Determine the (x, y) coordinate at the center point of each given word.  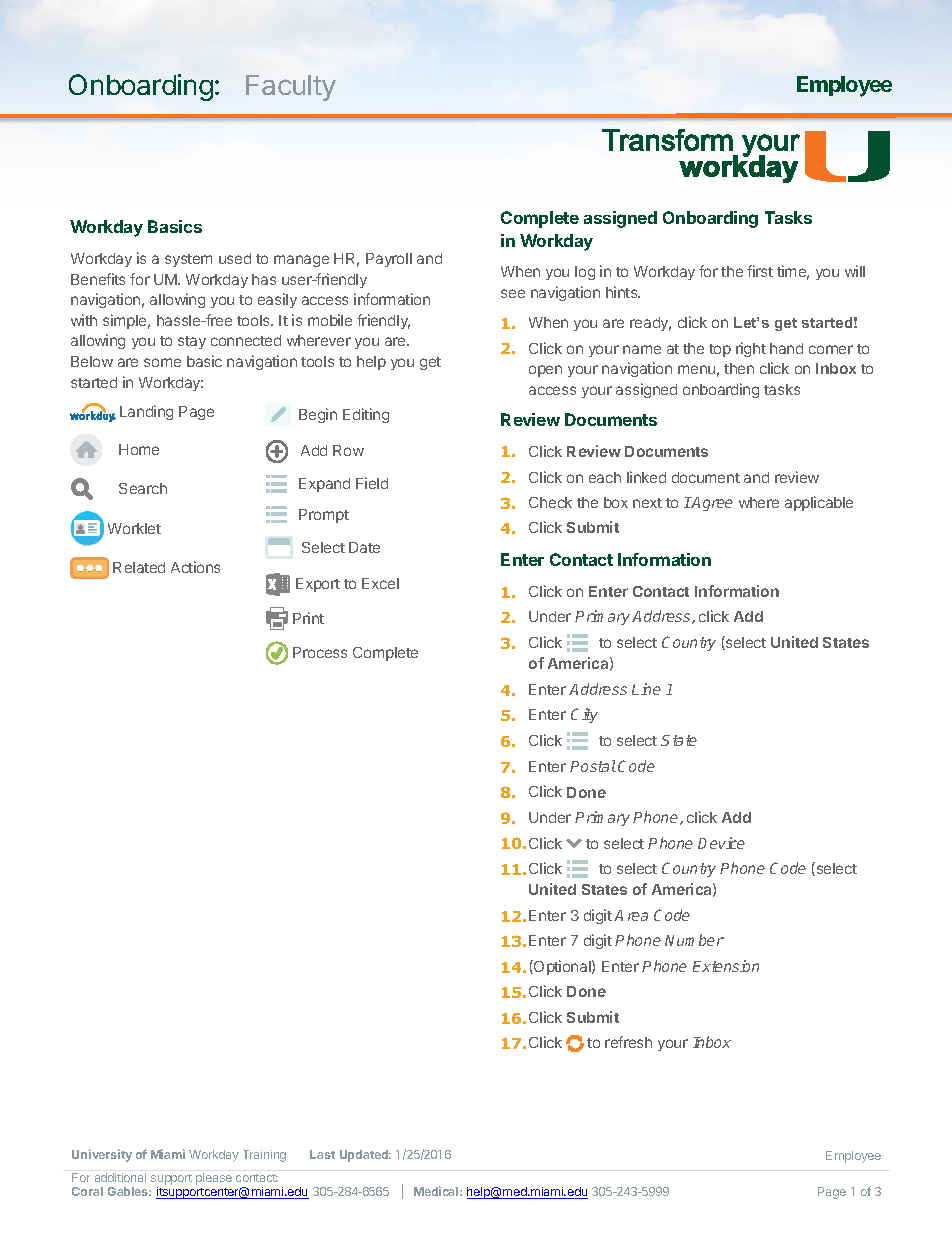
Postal (593, 766)
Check (550, 502)
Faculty (291, 88)
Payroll (389, 260)
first (760, 271)
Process (320, 652)
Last (322, 1154)
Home (139, 449)
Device (721, 843)
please (214, 1179)
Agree (711, 504)
